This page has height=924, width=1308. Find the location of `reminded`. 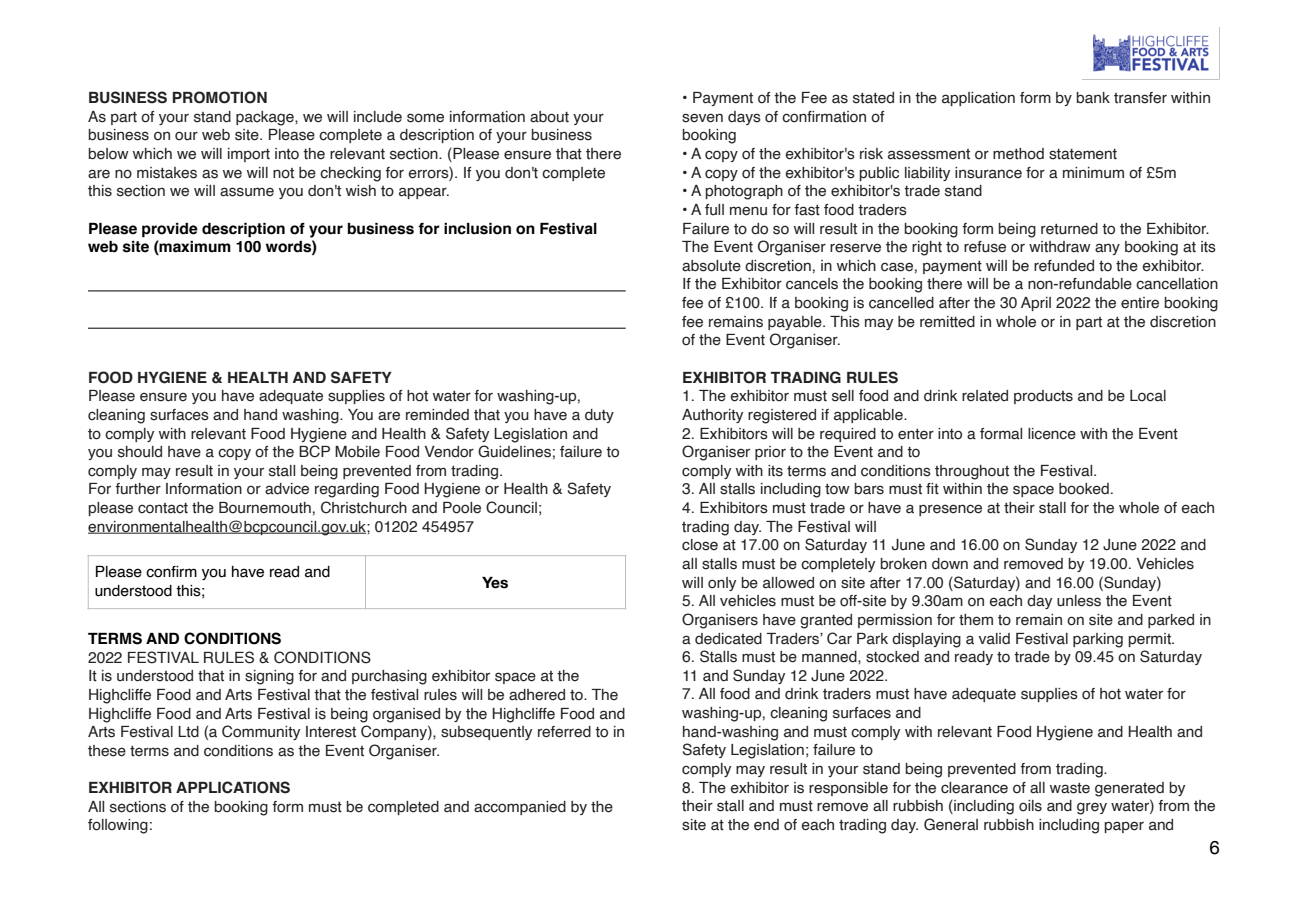

reminded is located at coordinates (437, 415).
